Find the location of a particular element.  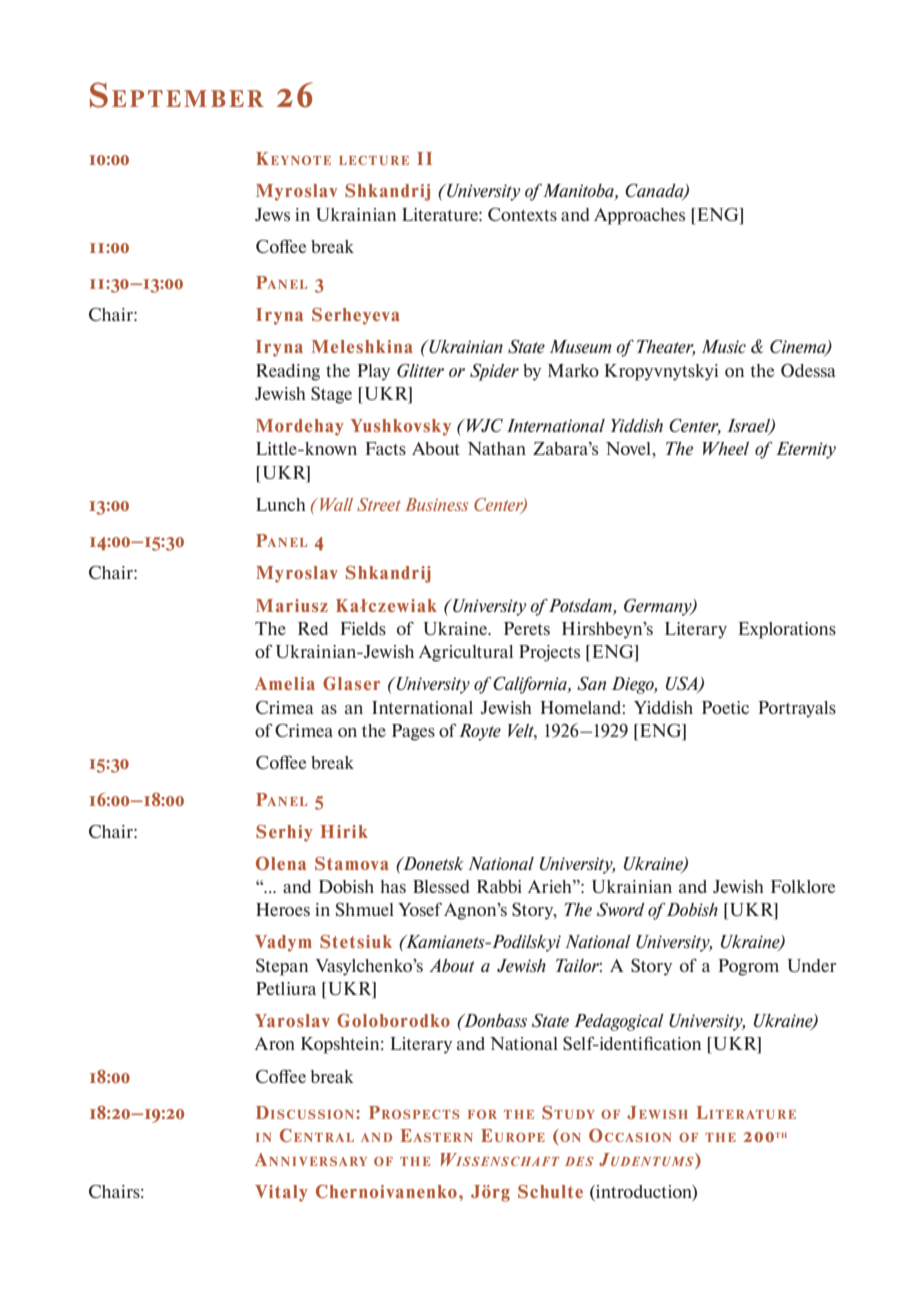

San is located at coordinates (591, 683).
